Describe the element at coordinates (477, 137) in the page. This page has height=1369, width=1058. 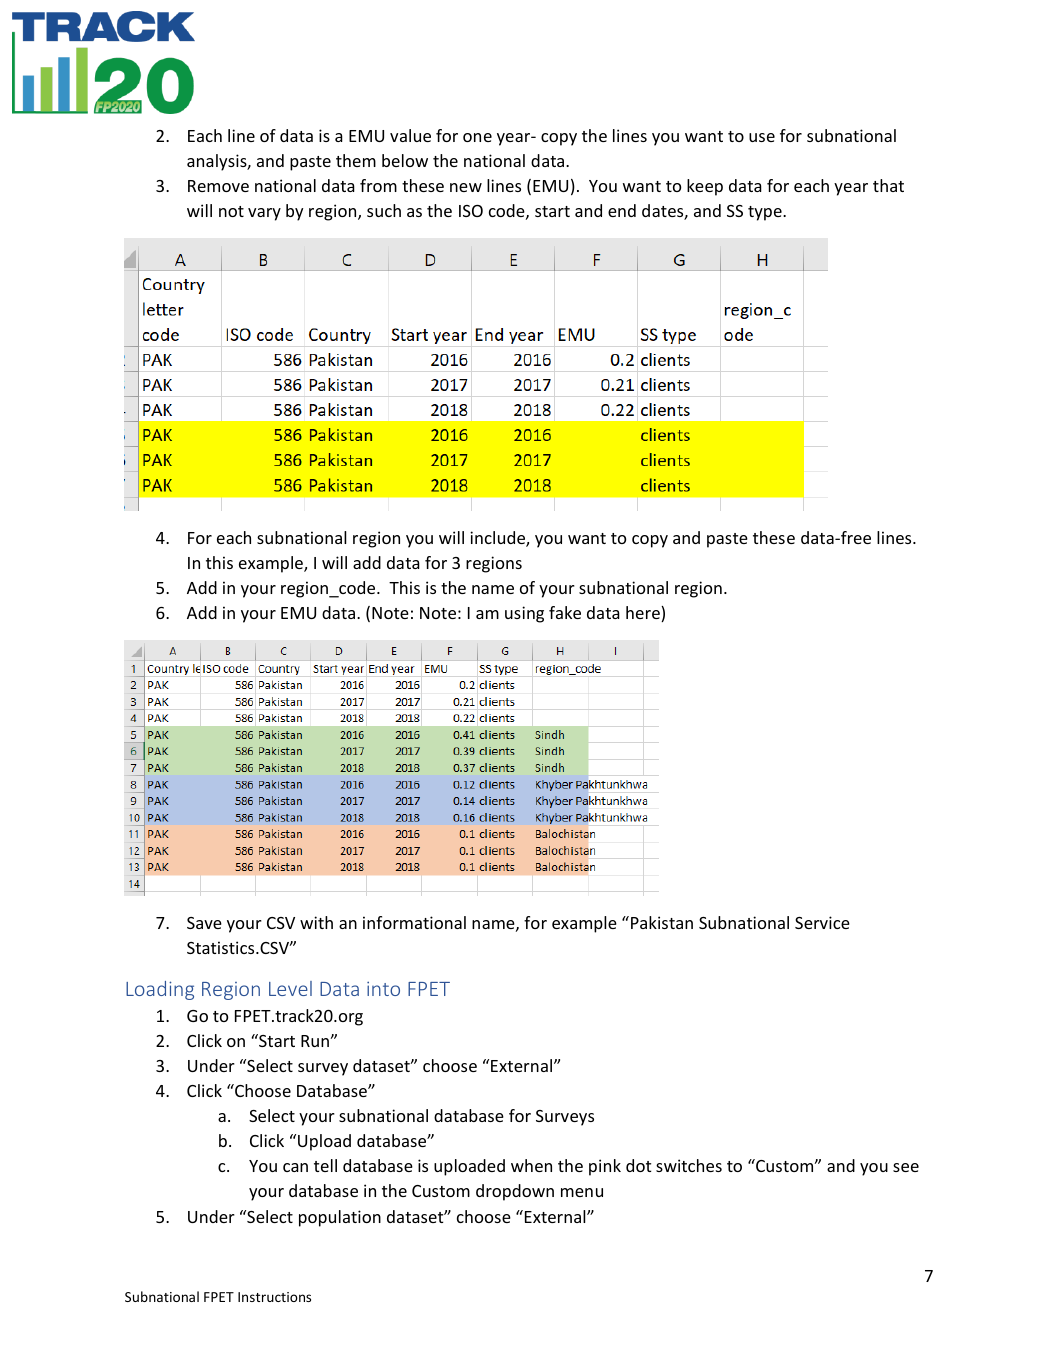
I see `one` at that location.
